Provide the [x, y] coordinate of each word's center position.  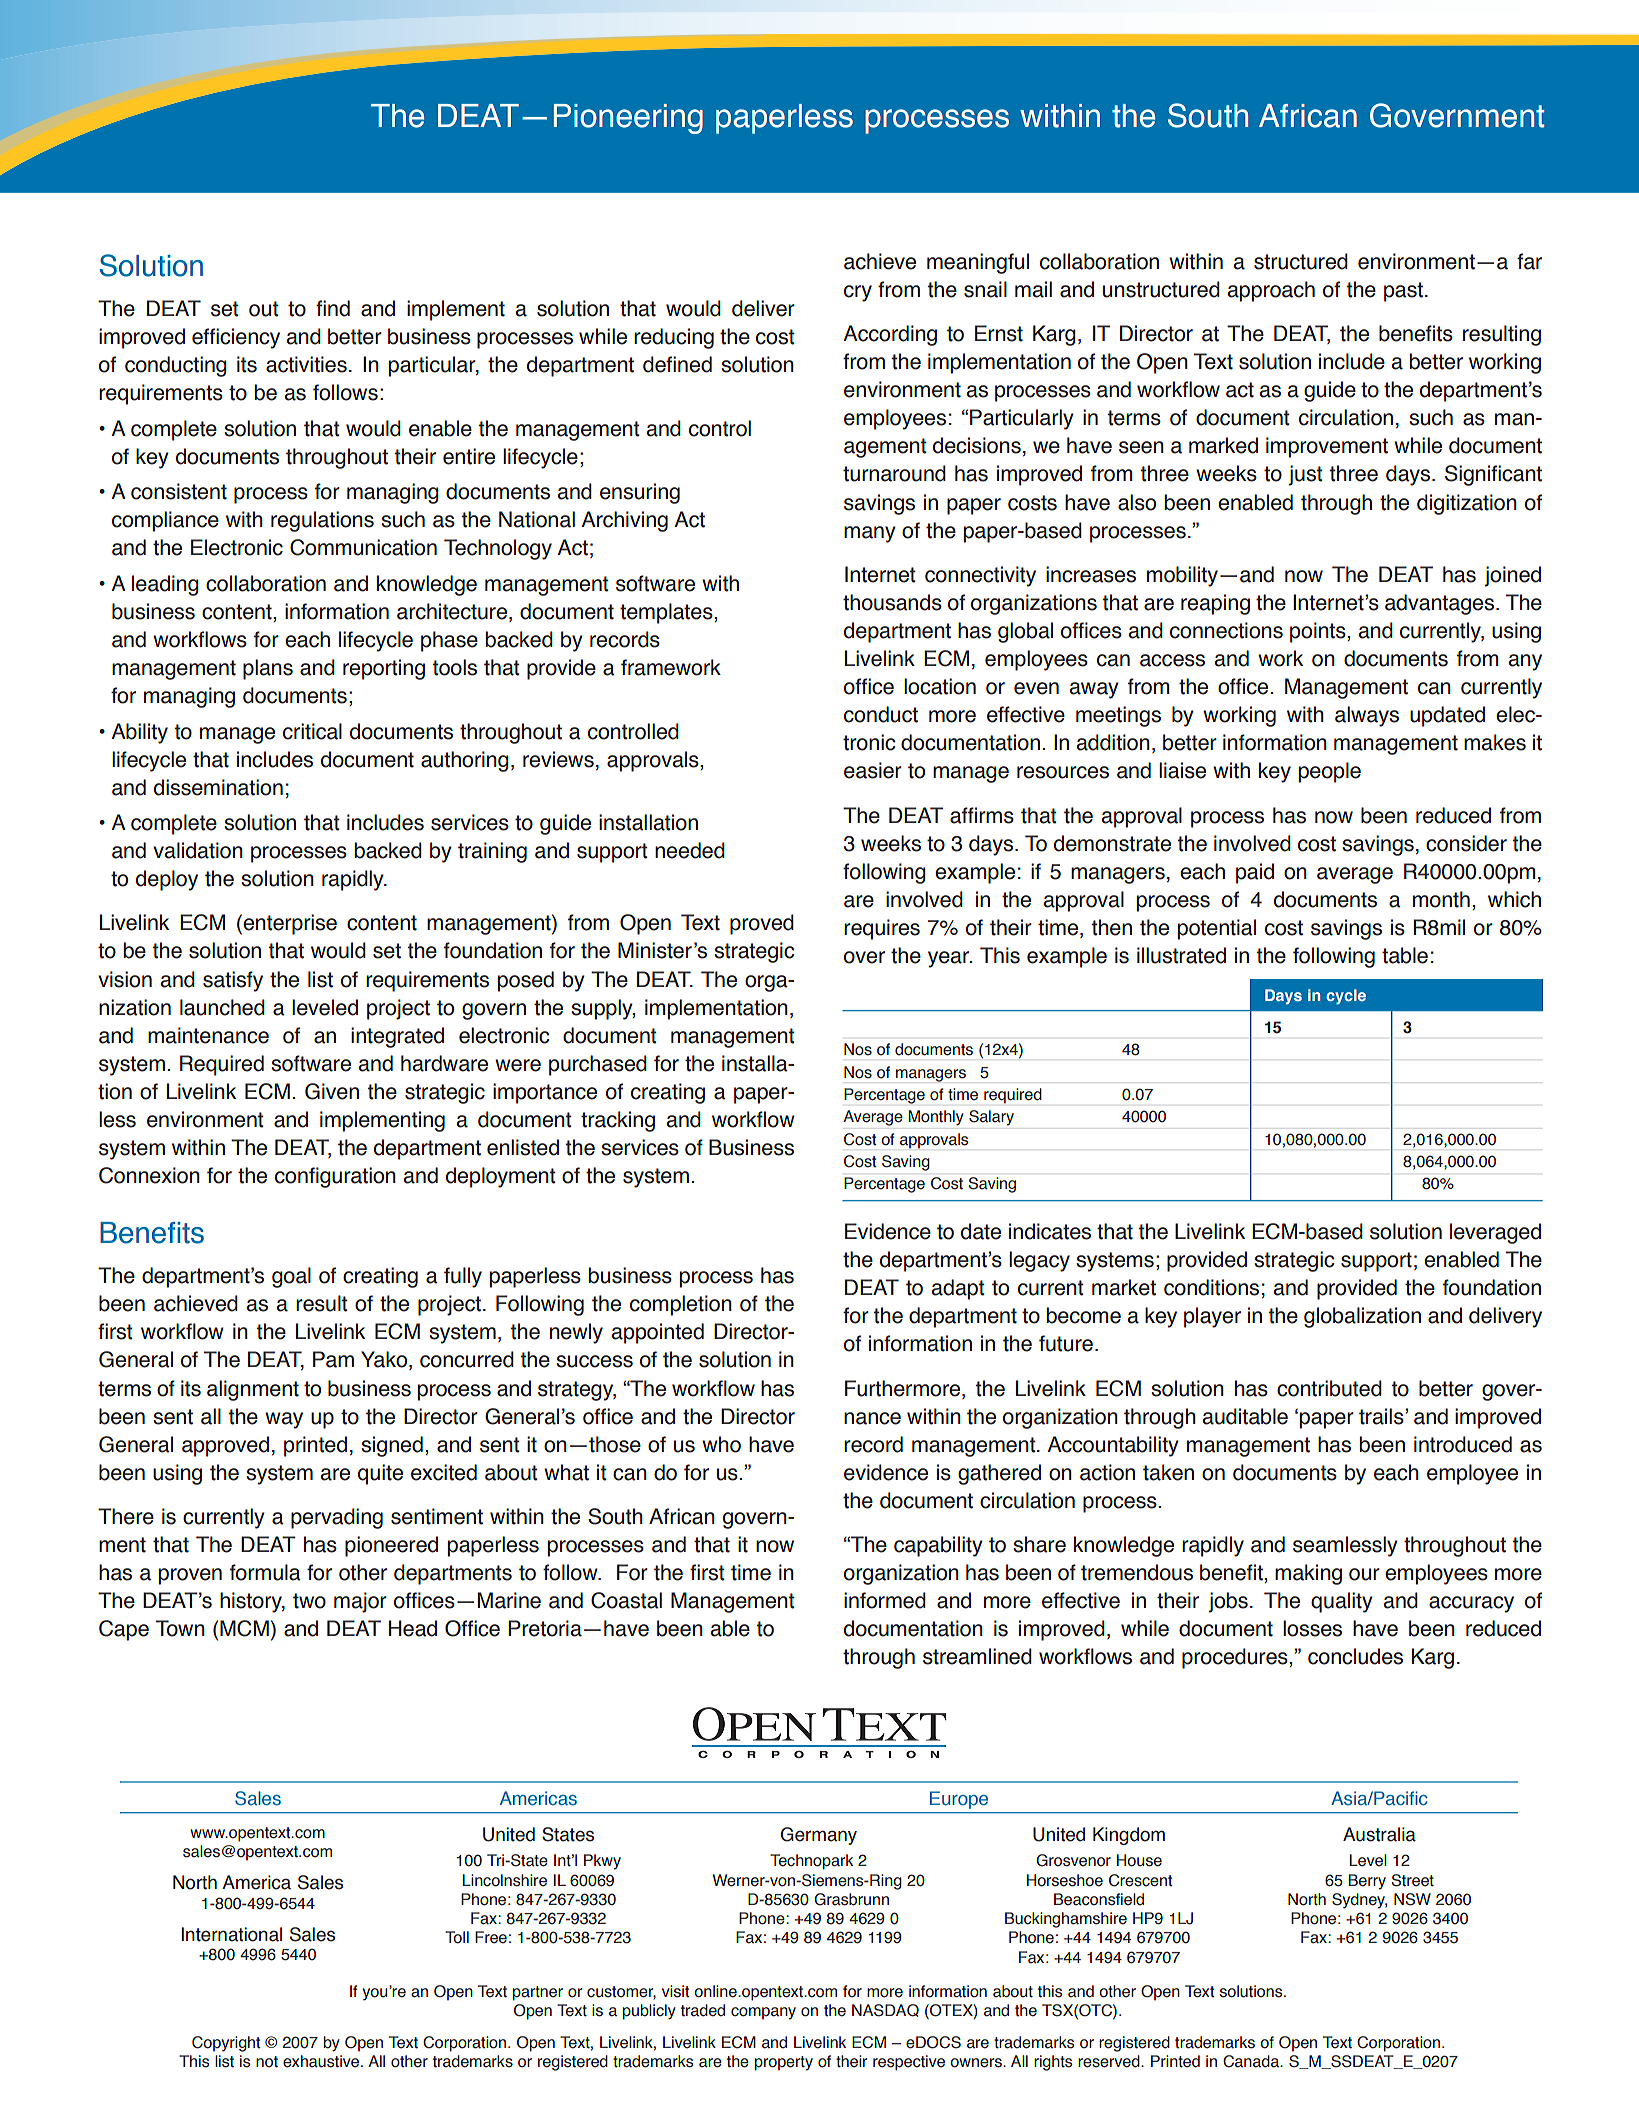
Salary [991, 1118]
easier [873, 770]
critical [312, 731]
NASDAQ [885, 2010]
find [333, 308]
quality [1342, 1602]
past [1403, 292]
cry [858, 293]
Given [332, 1091]
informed [885, 1600]
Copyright [226, 2044]
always [1367, 716]
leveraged [1495, 1233]
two [309, 1601]
